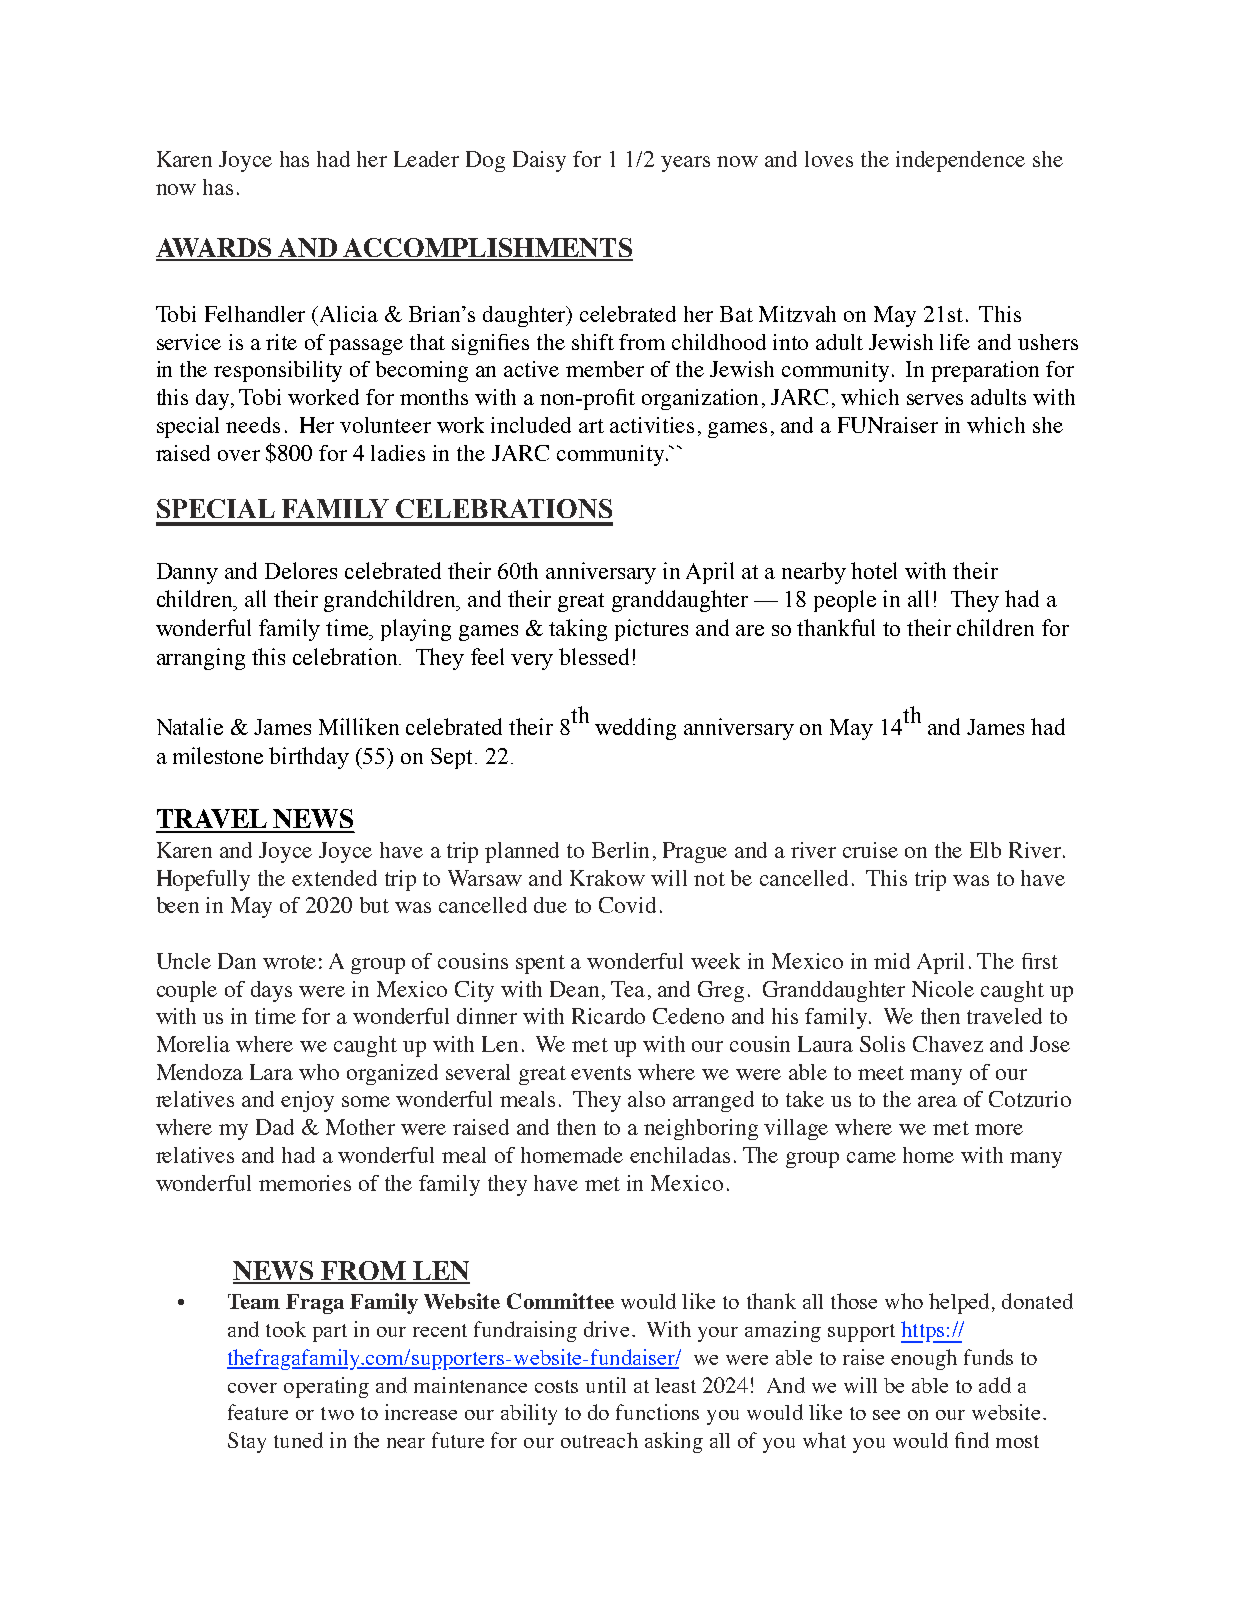  What do you see at coordinates (972, 1440) in the screenshot?
I see `find` at bounding box center [972, 1440].
